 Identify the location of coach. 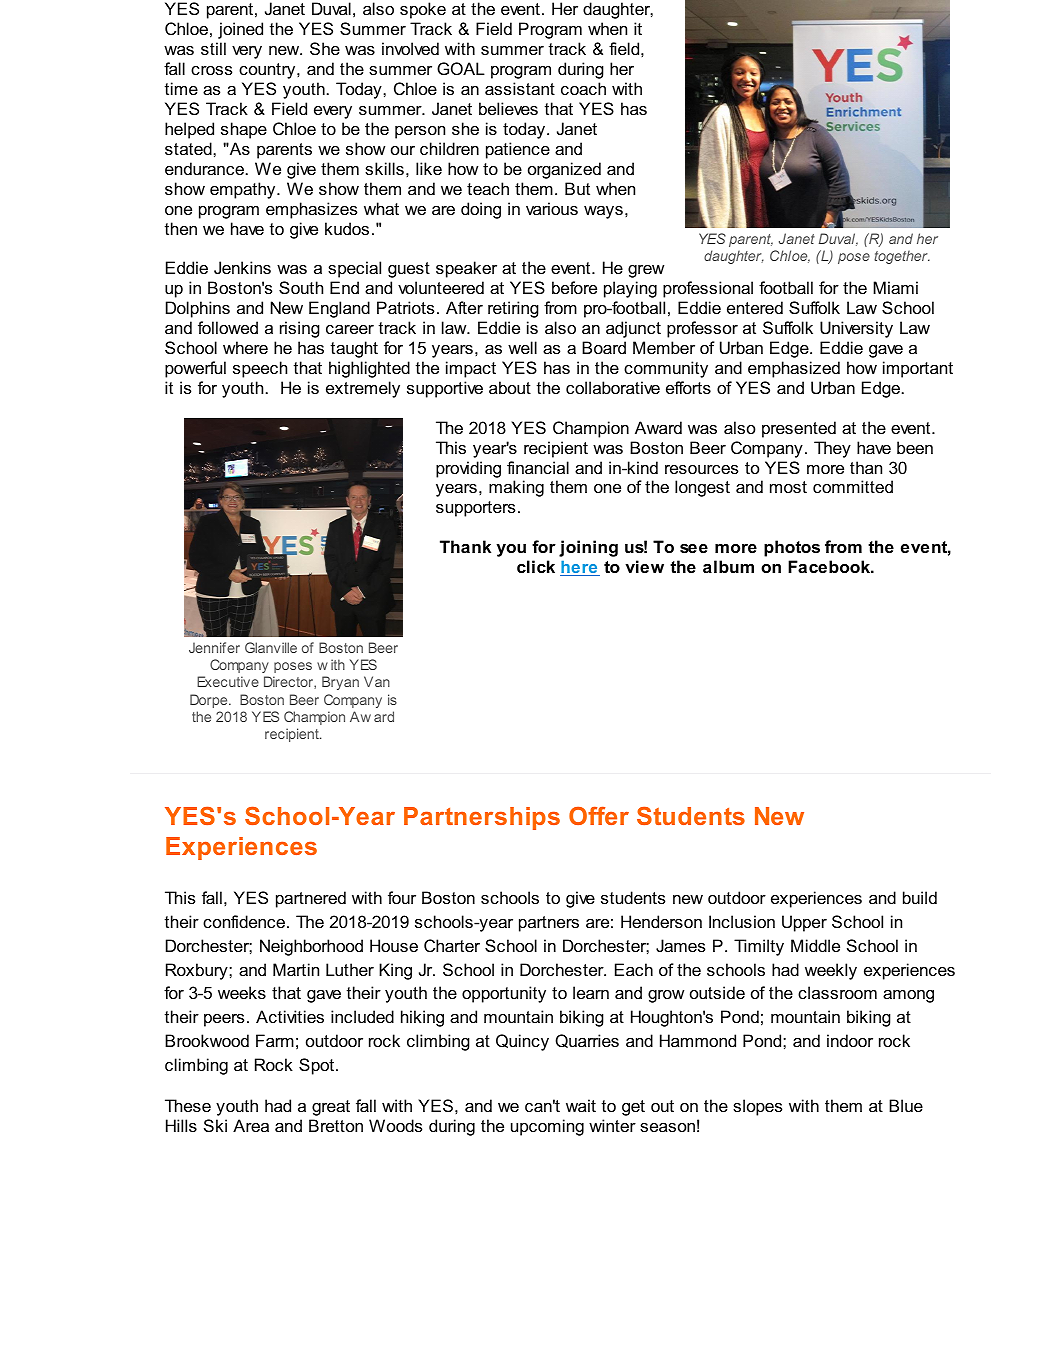
(583, 88).
